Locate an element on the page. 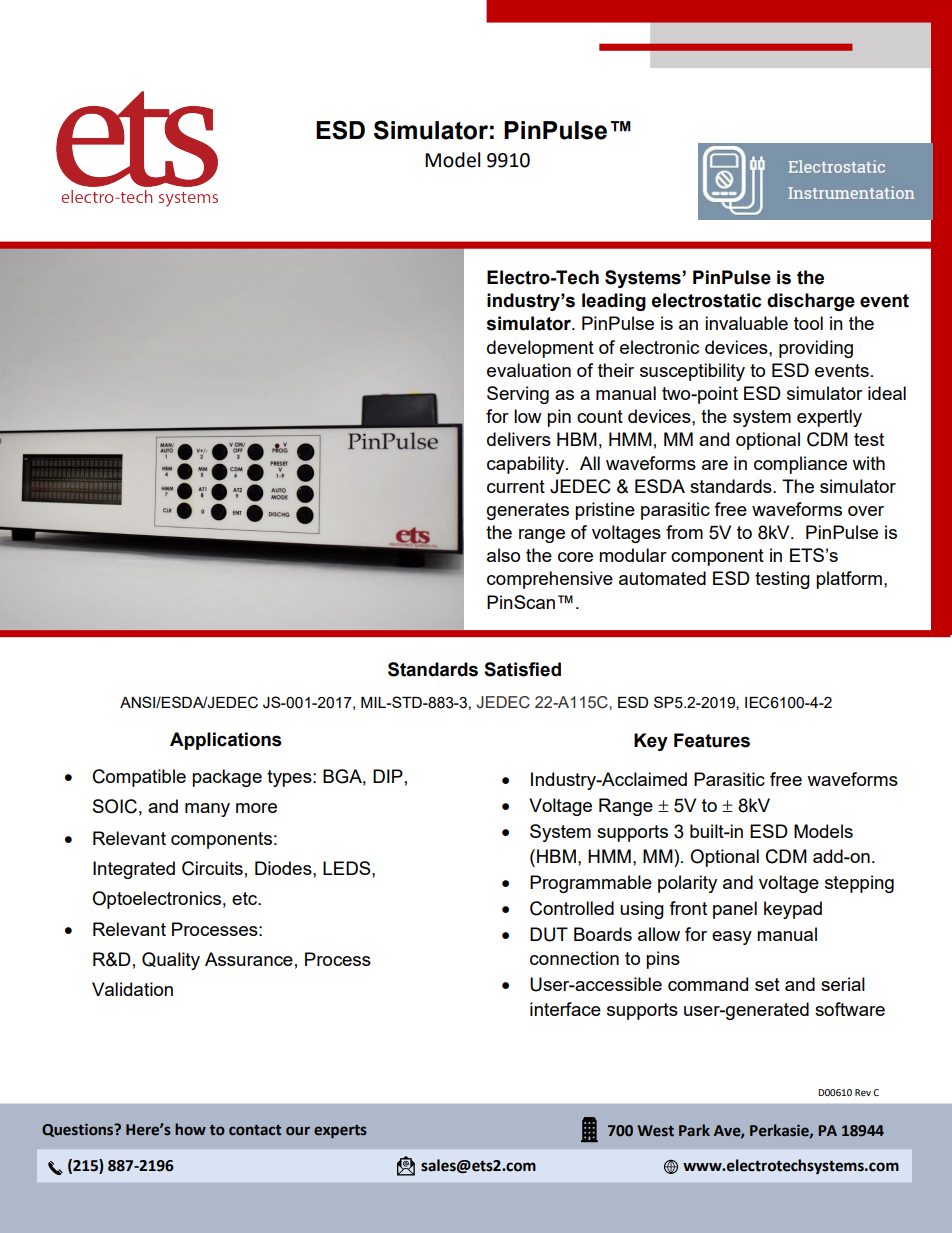 The image size is (952, 1233). comprehensive is located at coordinates (550, 580).
